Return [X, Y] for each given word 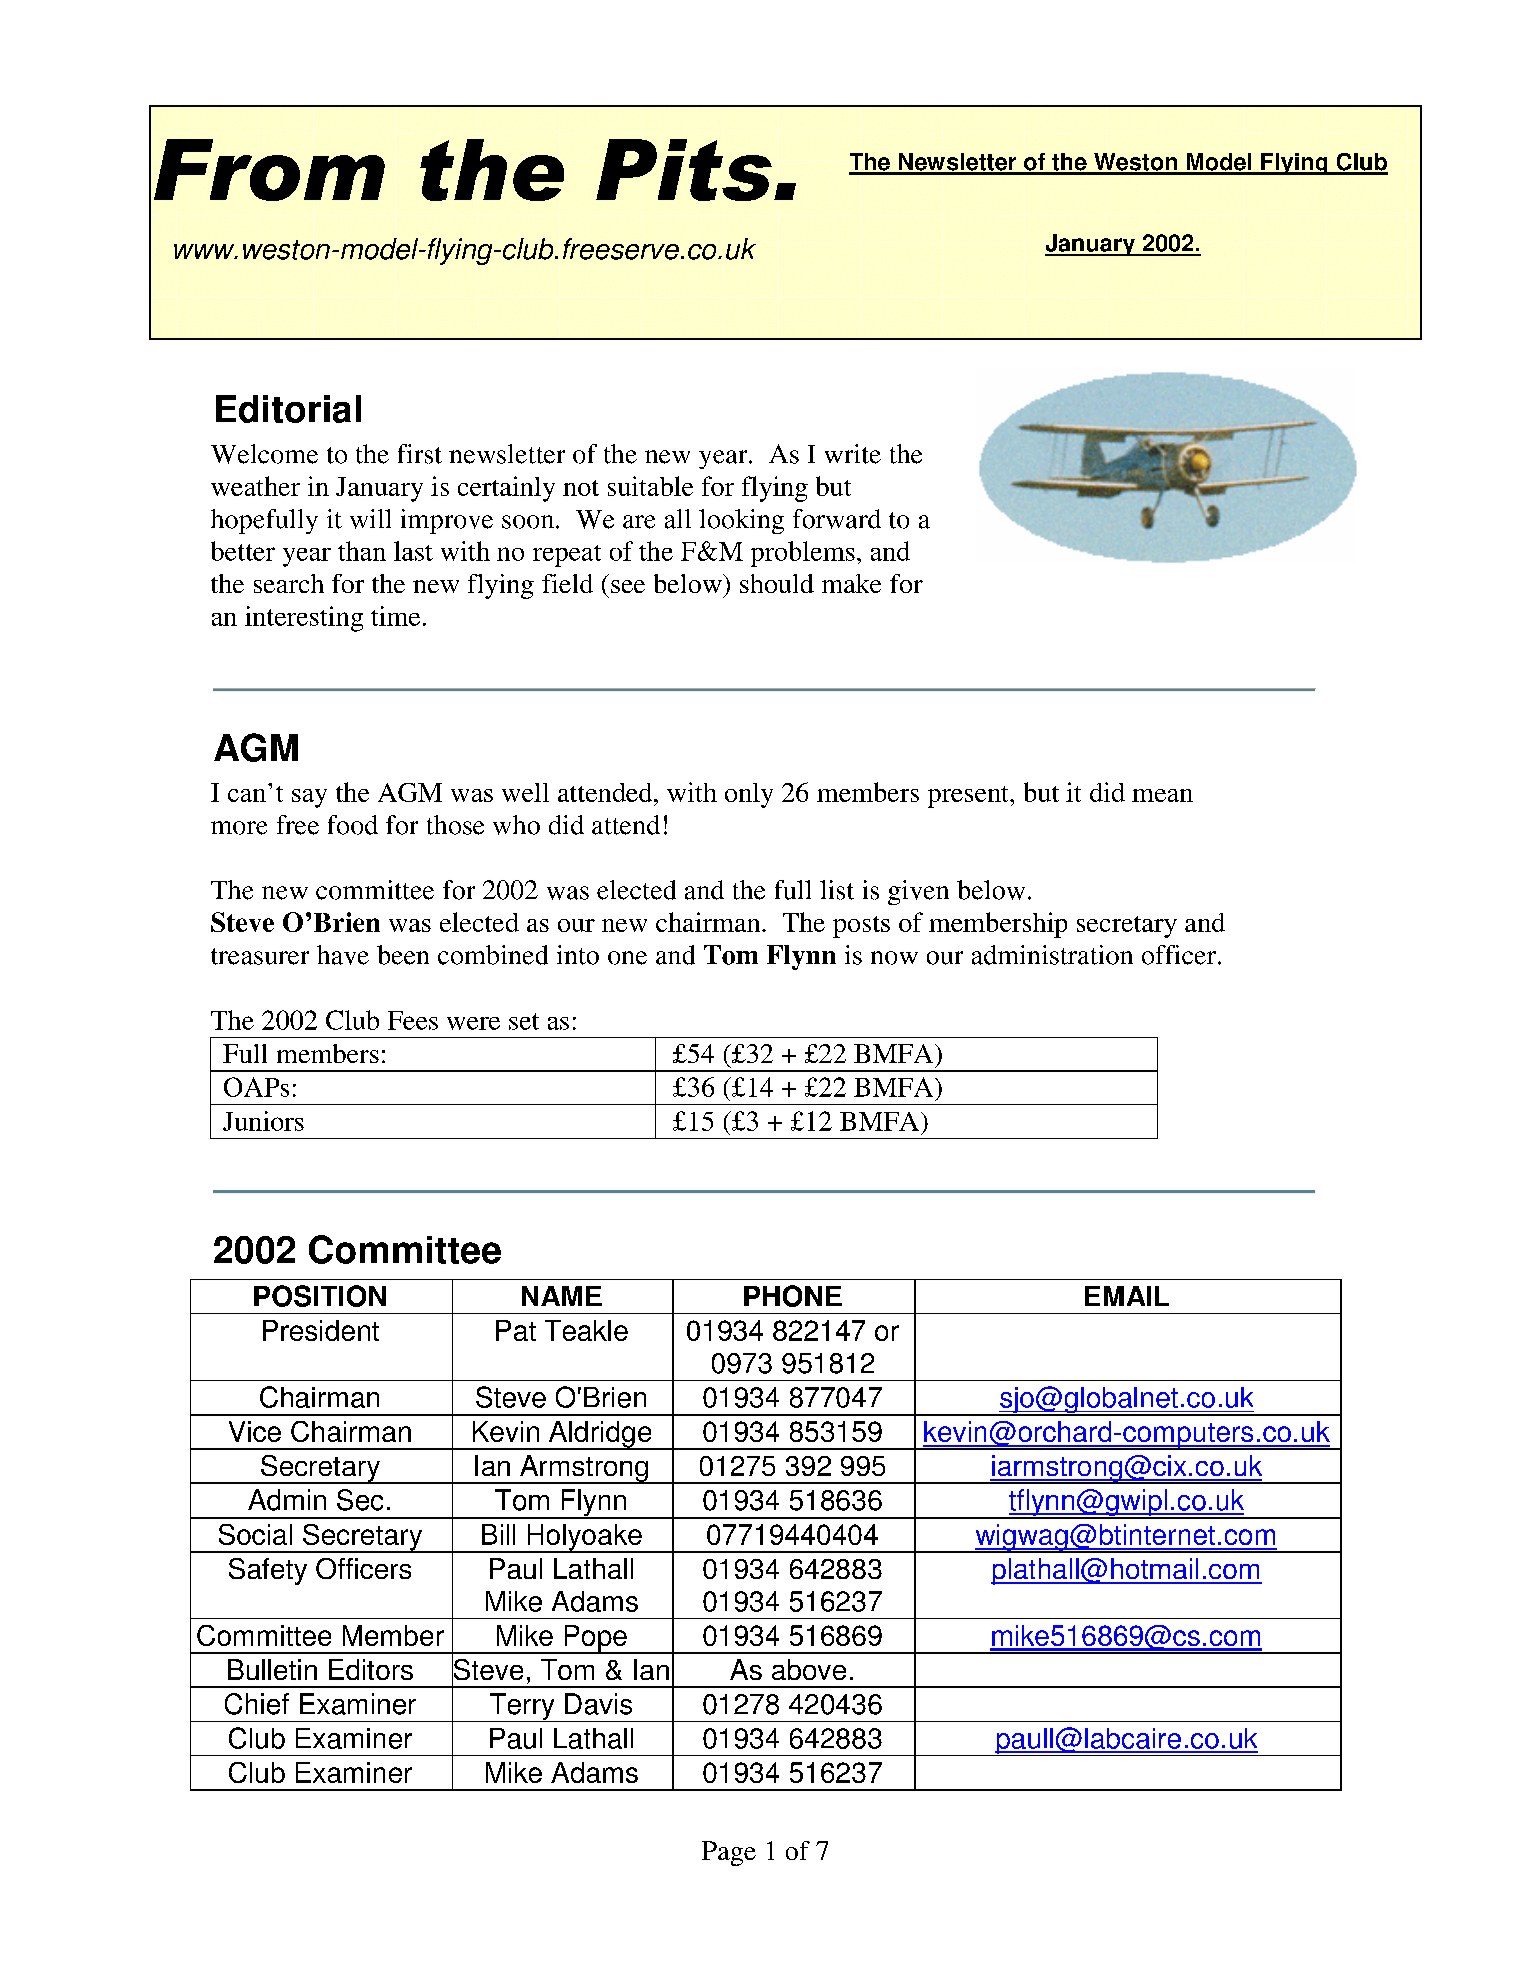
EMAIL [1127, 1296]
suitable [650, 486]
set [524, 1021]
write [853, 454]
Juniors [263, 1121]
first [420, 454]
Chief [257, 1704]
